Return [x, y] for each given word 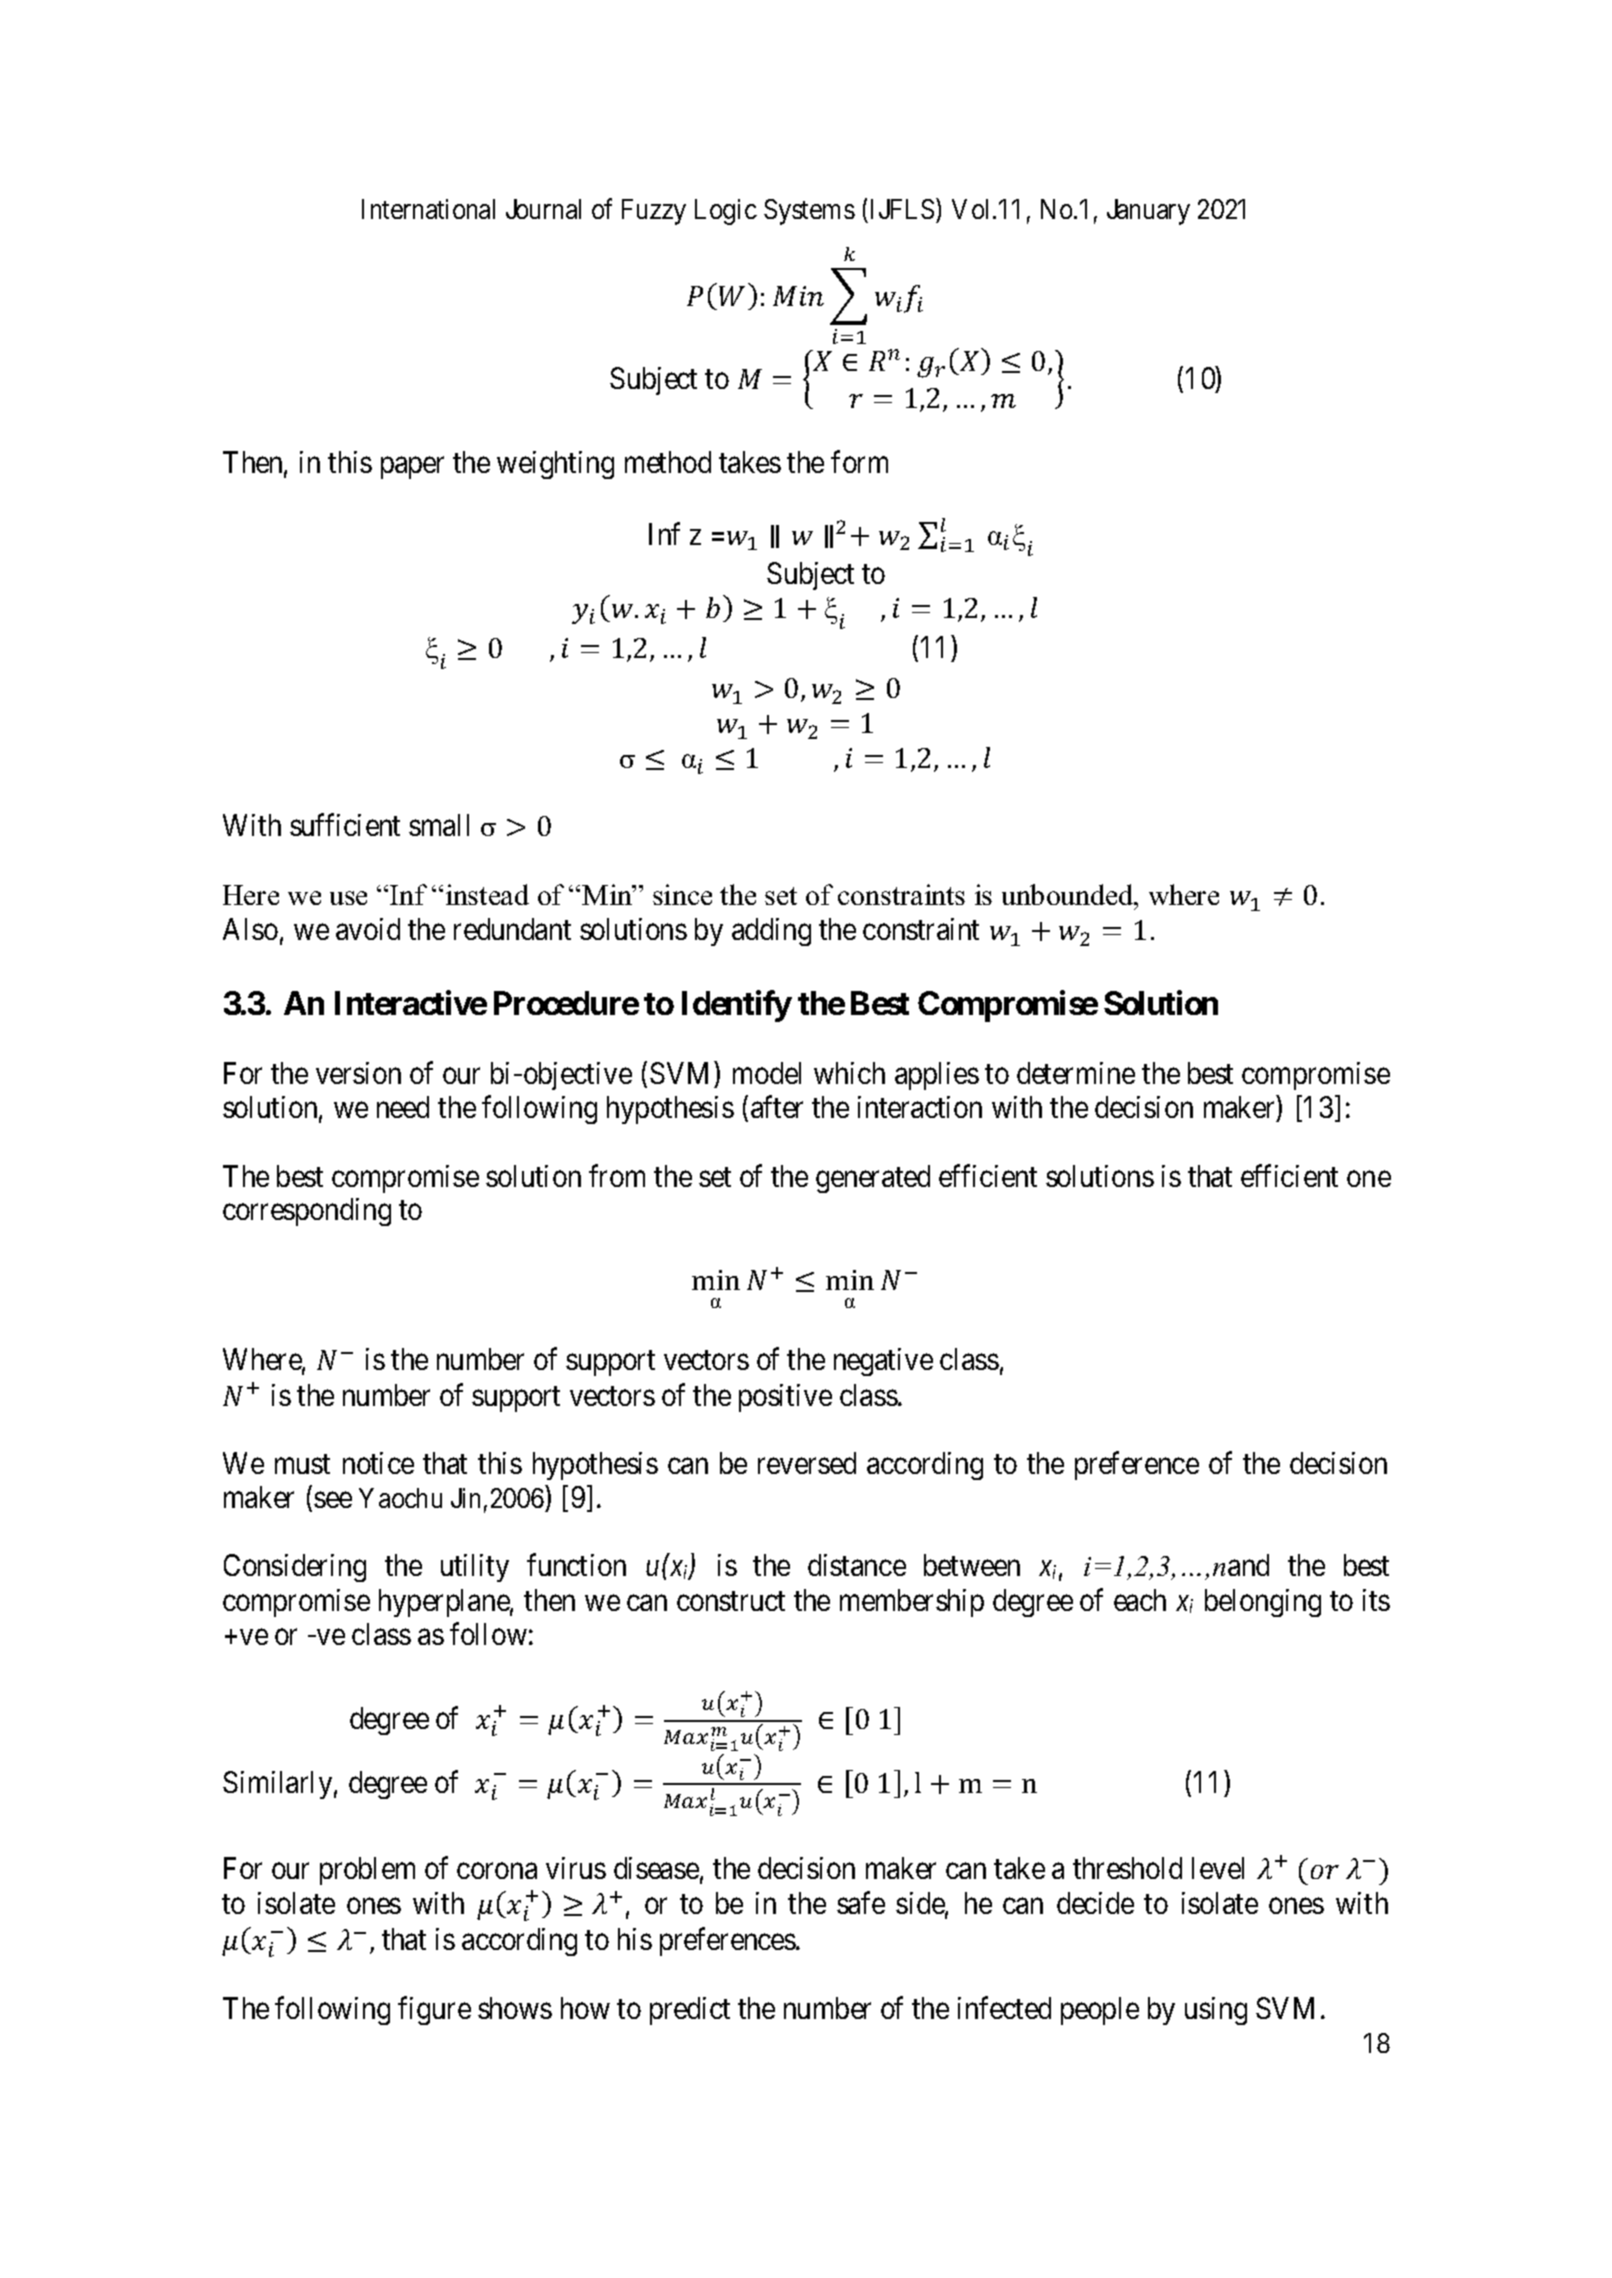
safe [861, 1903]
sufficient [345, 825]
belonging [1263, 1603]
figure [434, 2010]
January [1148, 212]
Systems [809, 212]
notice [378, 1463]
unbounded [1069, 896]
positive [785, 1398]
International [428, 209]
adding [771, 932]
